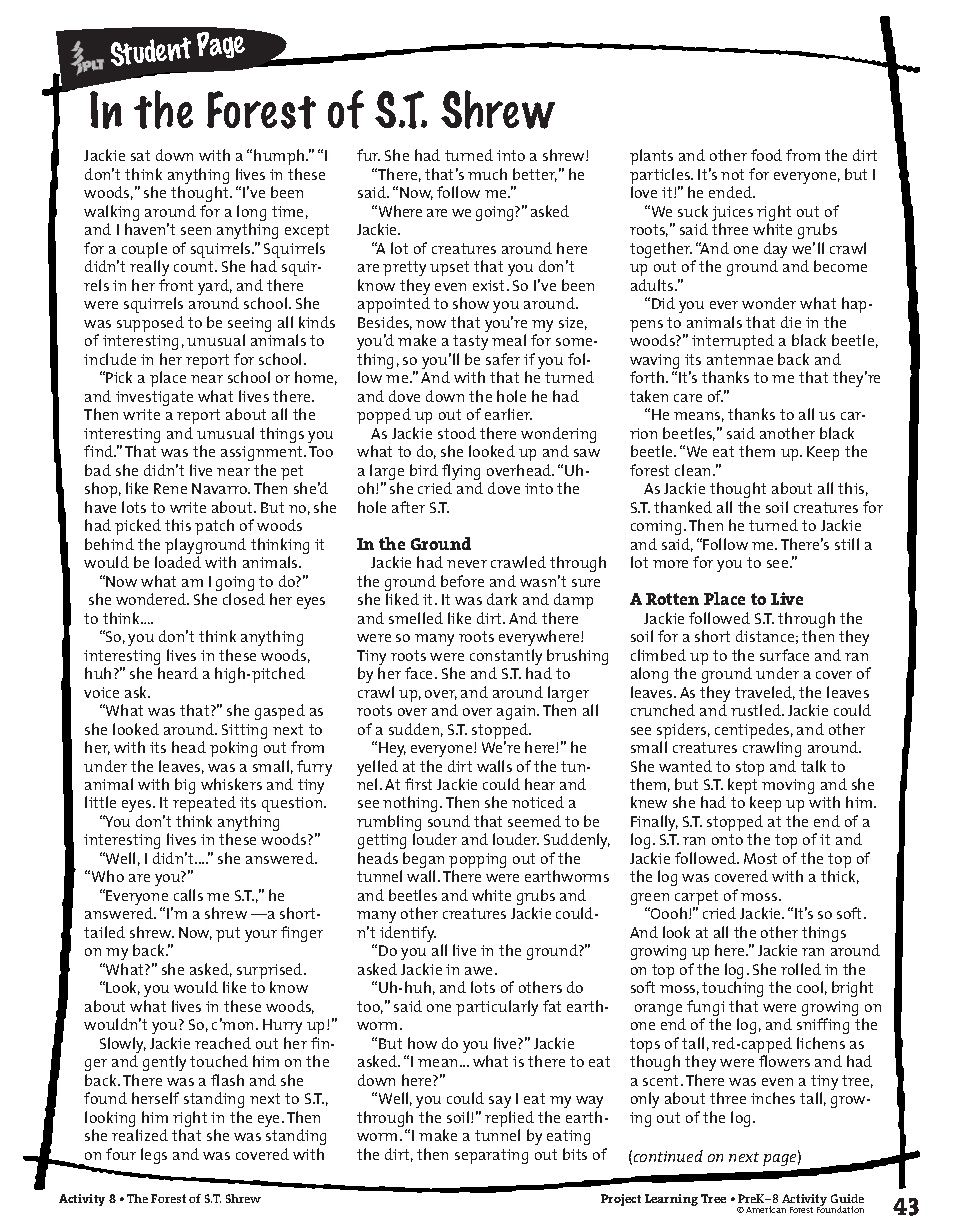 The height and width of the screenshot is (1232, 962). What do you see at coordinates (740, 359) in the screenshot?
I see `antennae` at bounding box center [740, 359].
